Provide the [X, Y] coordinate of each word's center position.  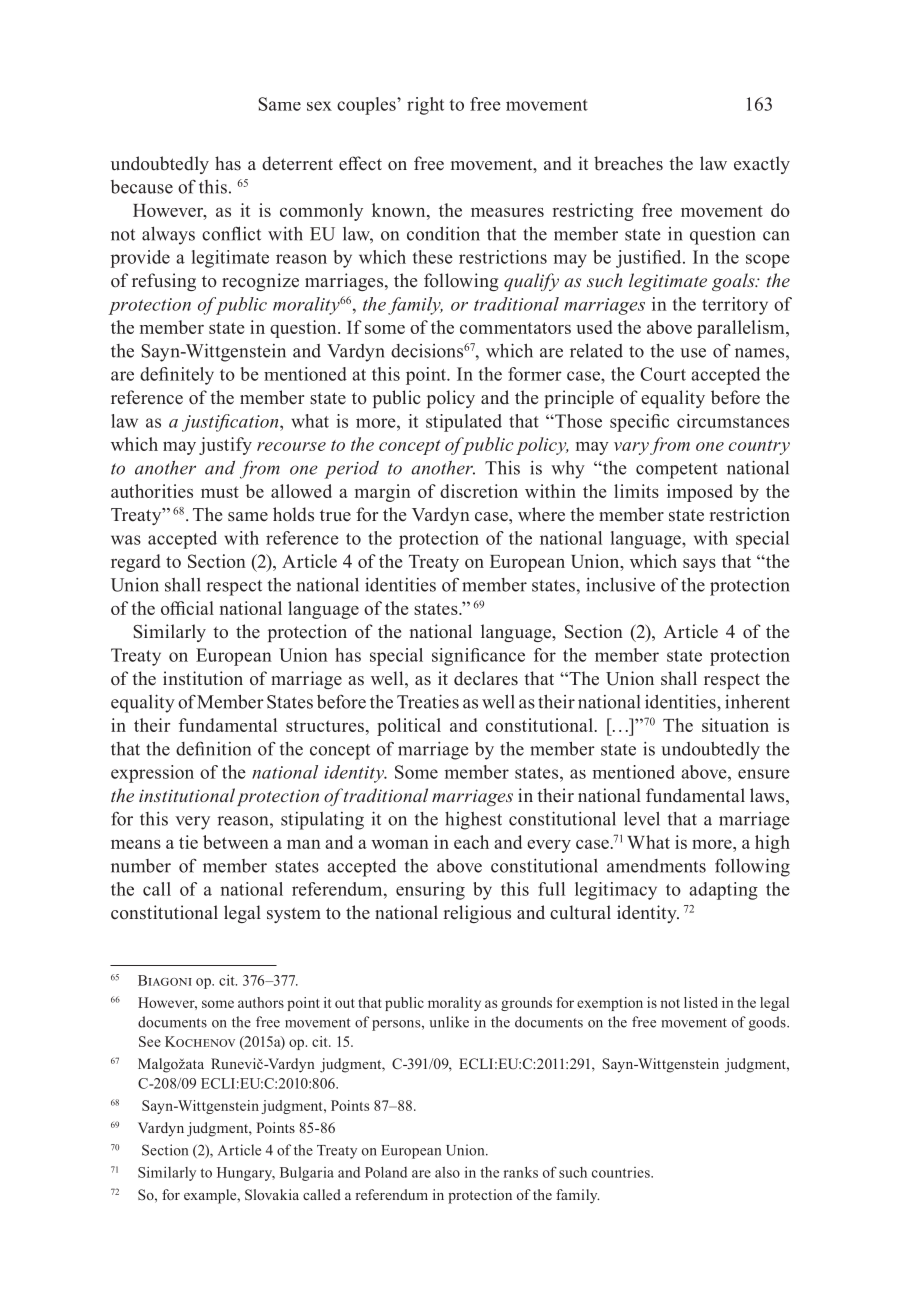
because [142, 187]
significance [478, 657]
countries [622, 1172]
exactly [762, 165]
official [187, 608]
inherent [757, 701]
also [447, 1172]
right [425, 106]
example [211, 1196]
